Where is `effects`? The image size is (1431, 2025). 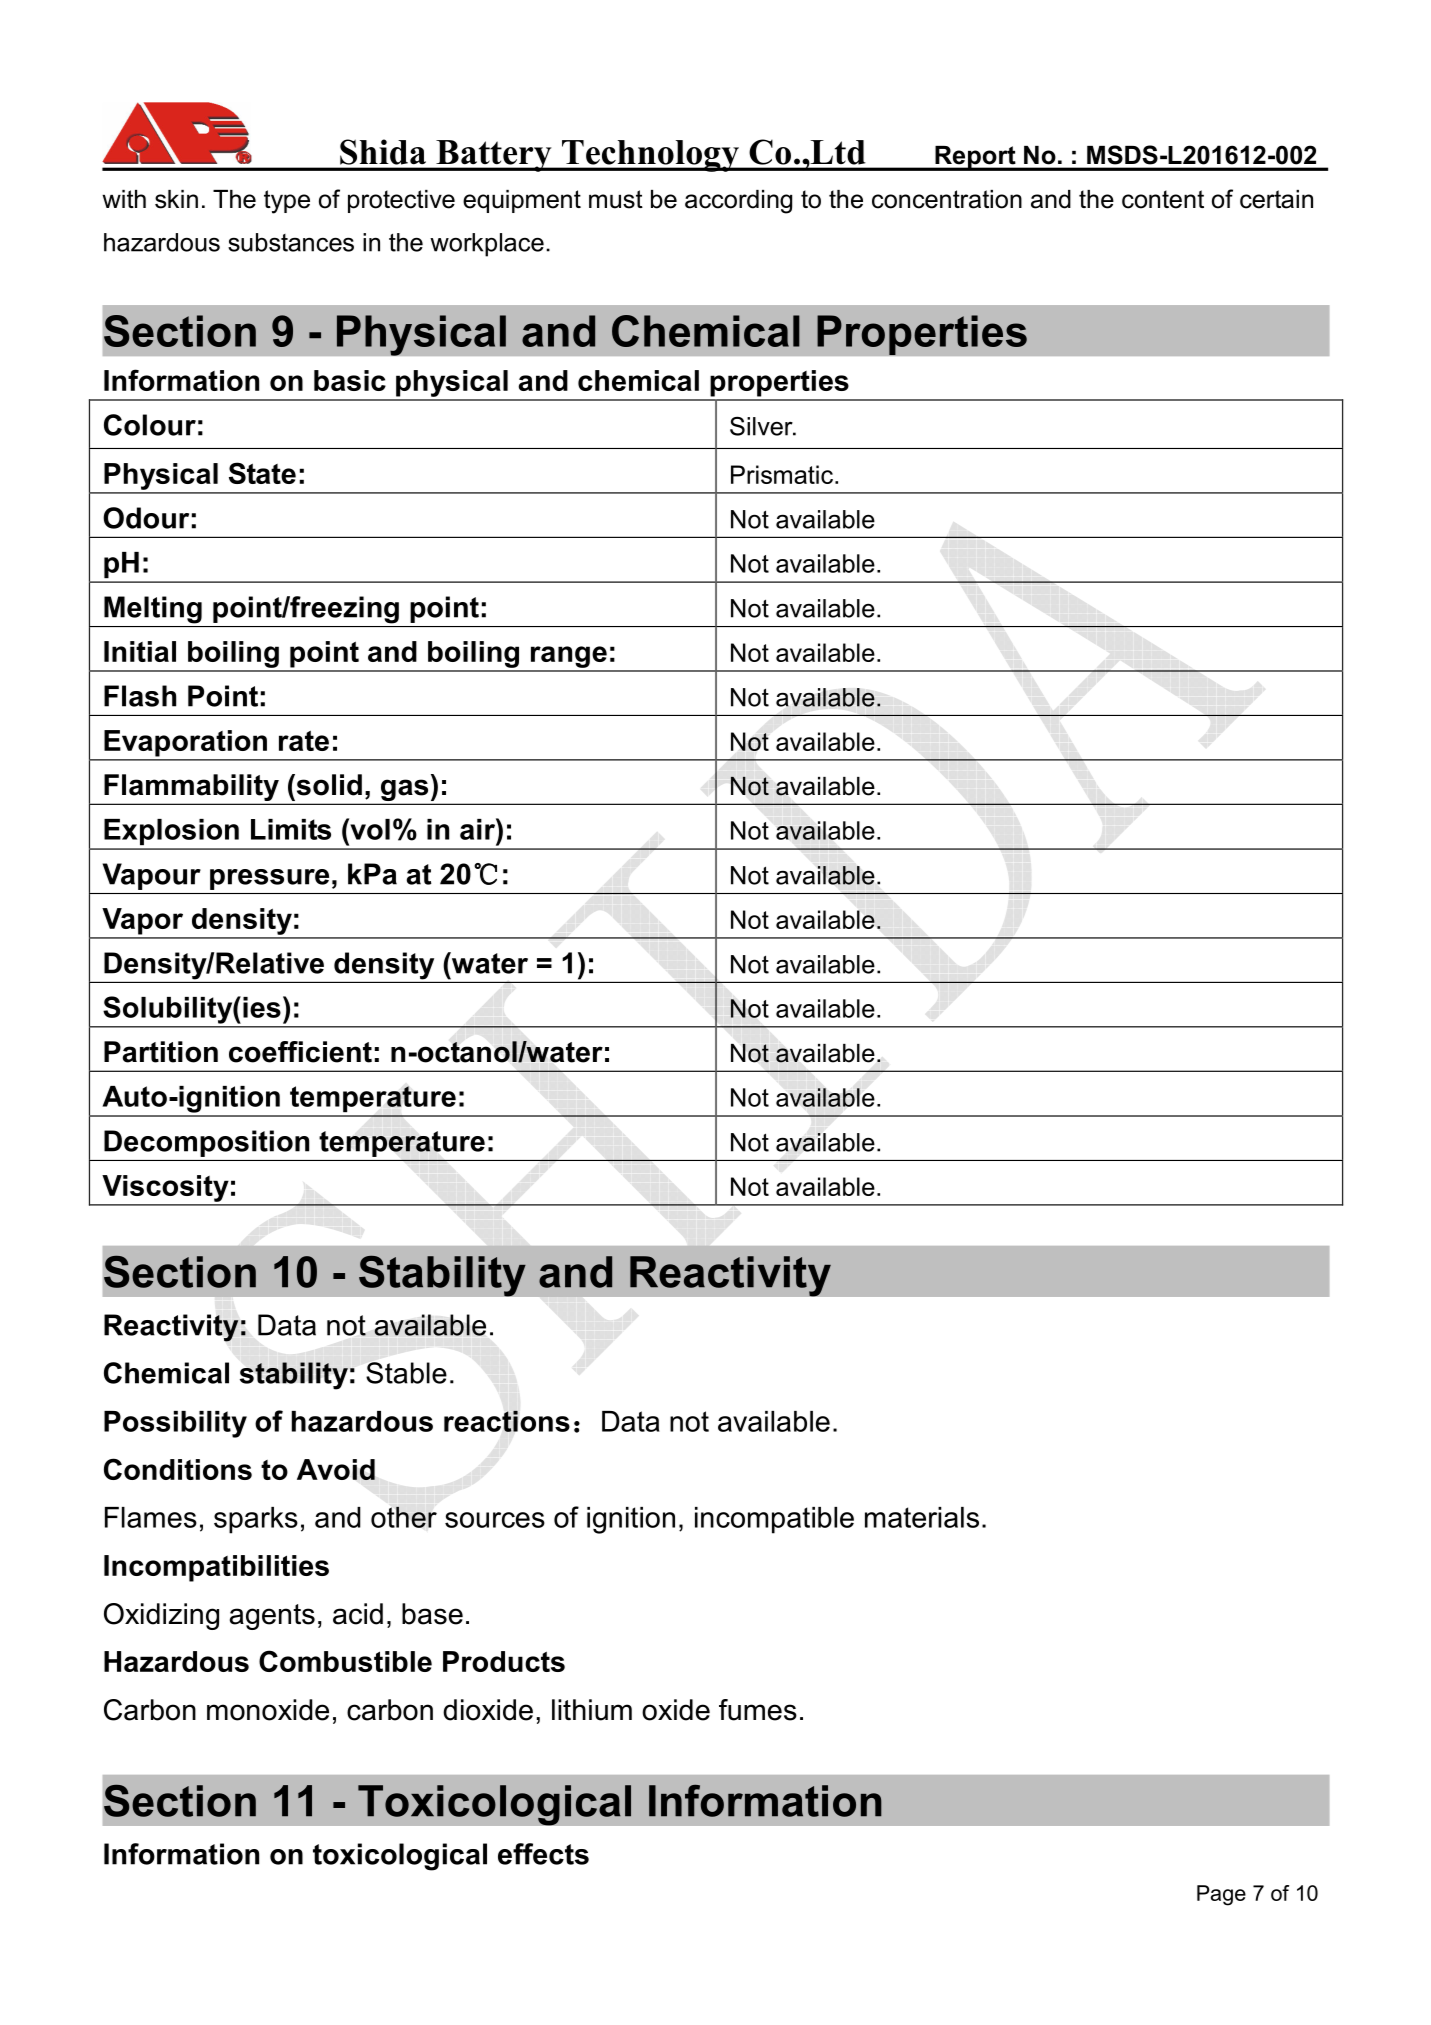
effects is located at coordinates (543, 1854).
